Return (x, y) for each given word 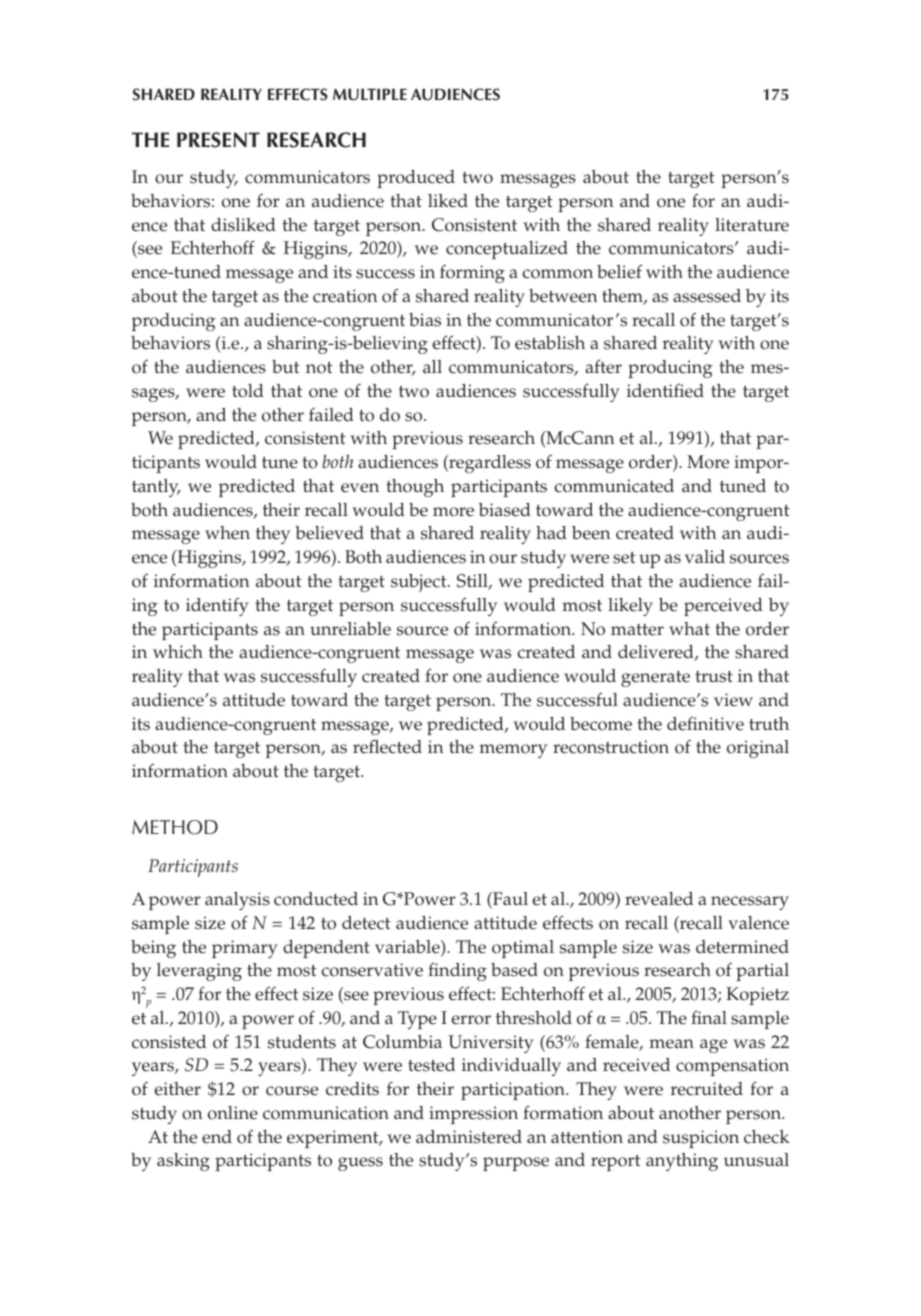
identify (217, 606)
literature (752, 225)
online (233, 1113)
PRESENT (218, 140)
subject (420, 583)
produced (416, 179)
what (689, 628)
